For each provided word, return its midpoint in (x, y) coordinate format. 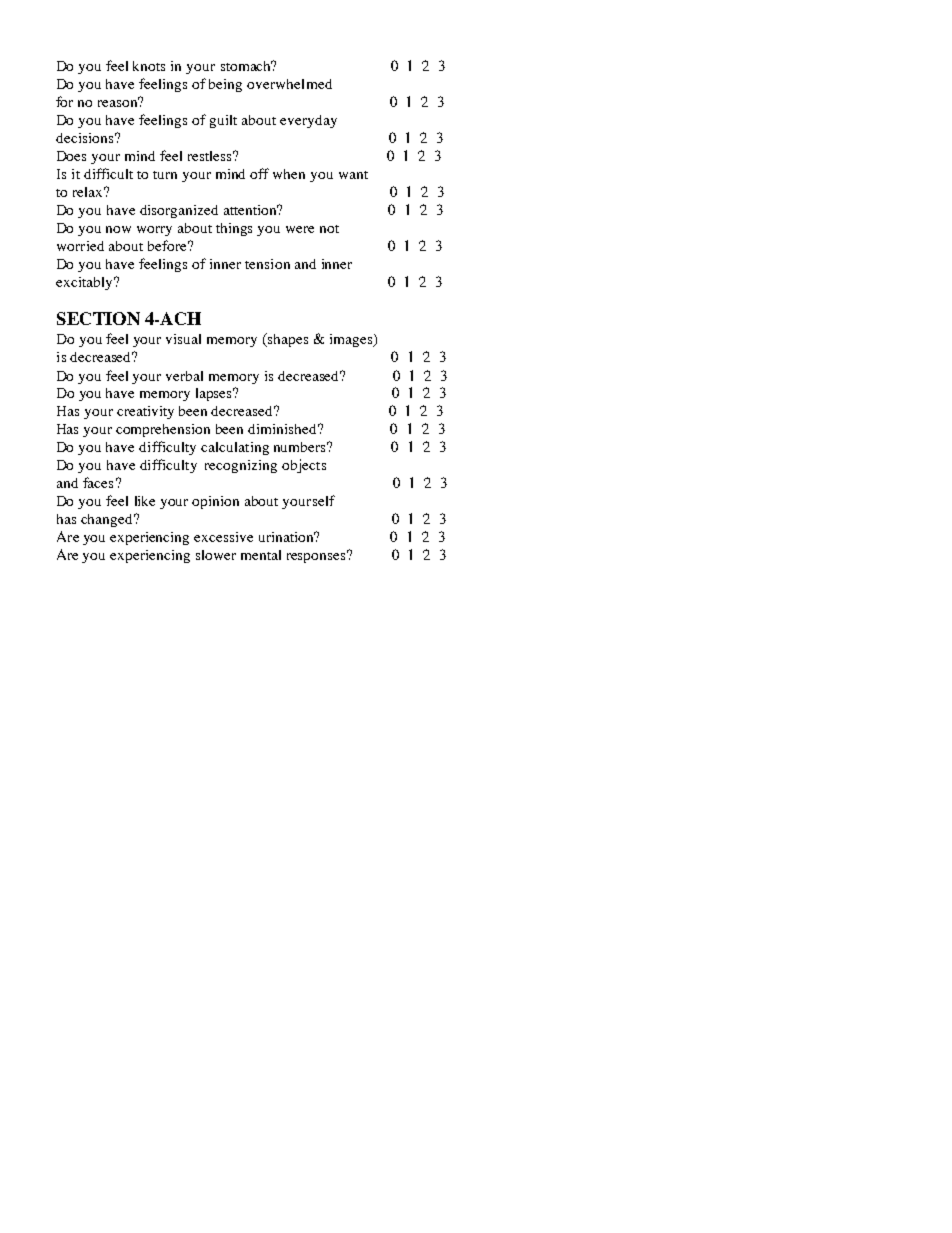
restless (211, 156)
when (289, 174)
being (225, 85)
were (300, 229)
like (145, 501)
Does (71, 156)
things (234, 229)
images (352, 340)
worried (80, 246)
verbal (184, 376)
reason (119, 102)
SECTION (98, 318)
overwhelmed (289, 84)
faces (98, 482)
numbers (301, 447)
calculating (235, 448)
